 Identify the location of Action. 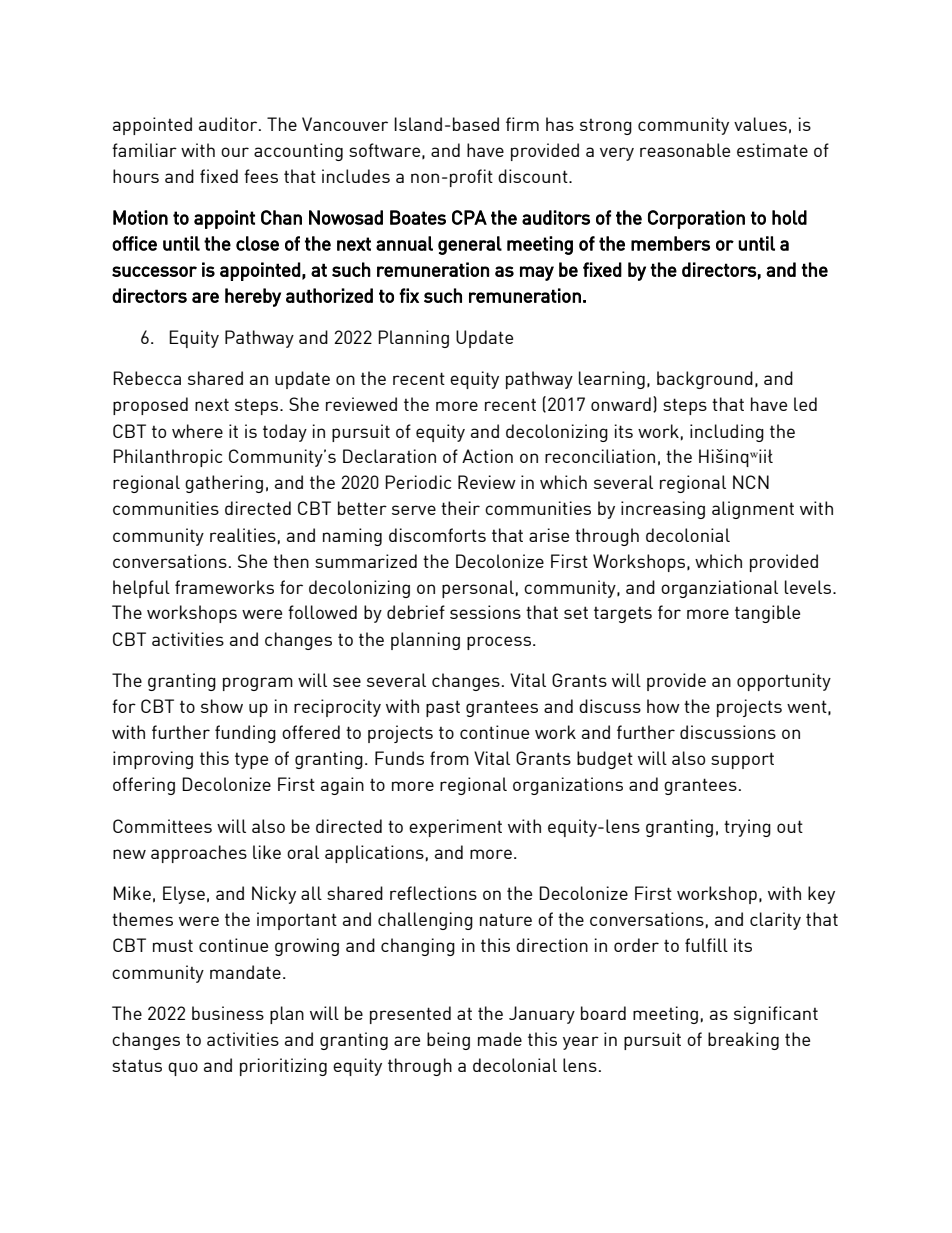
(487, 456).
